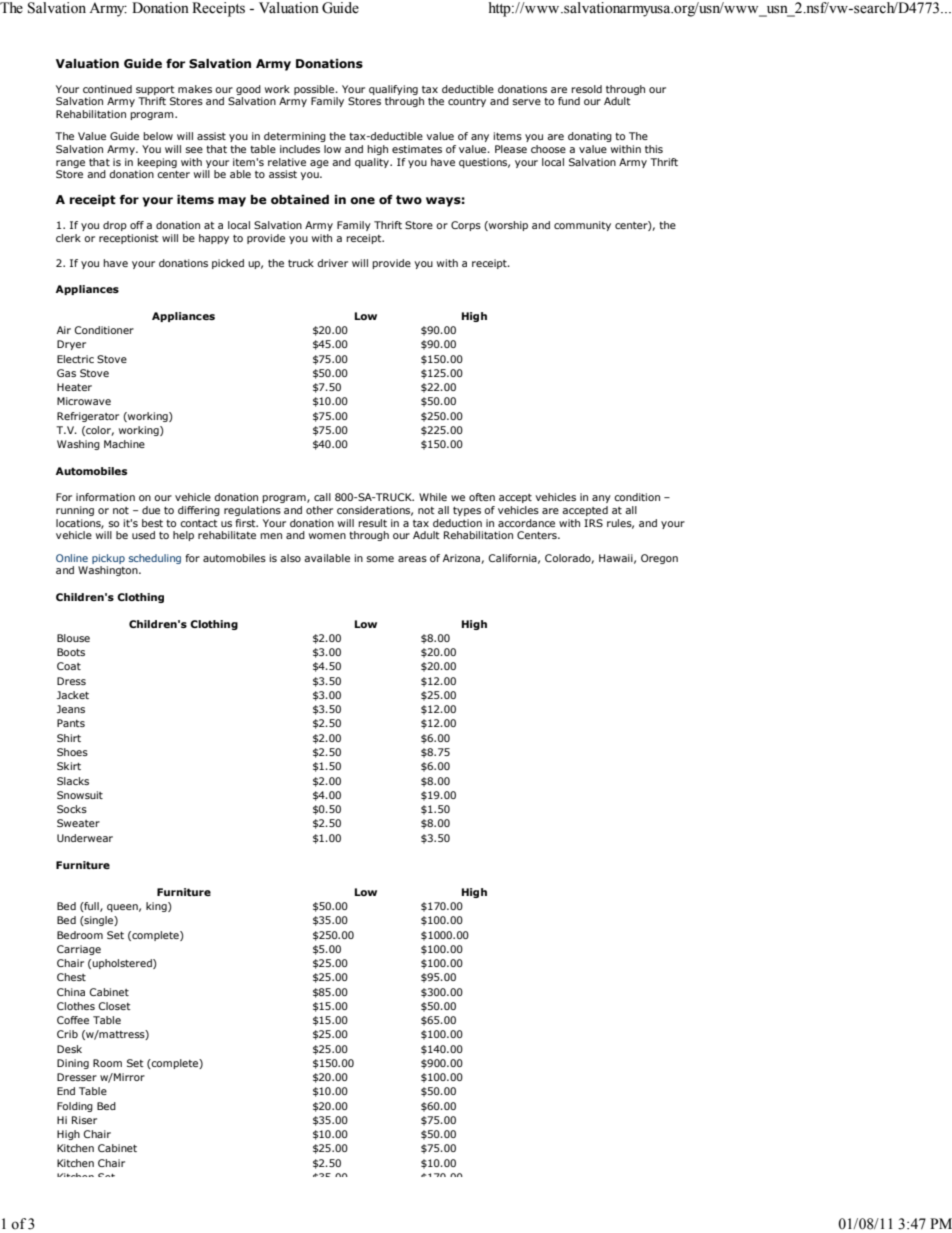  Describe the element at coordinates (123, 964) in the page. I see `upholstered` at that location.
